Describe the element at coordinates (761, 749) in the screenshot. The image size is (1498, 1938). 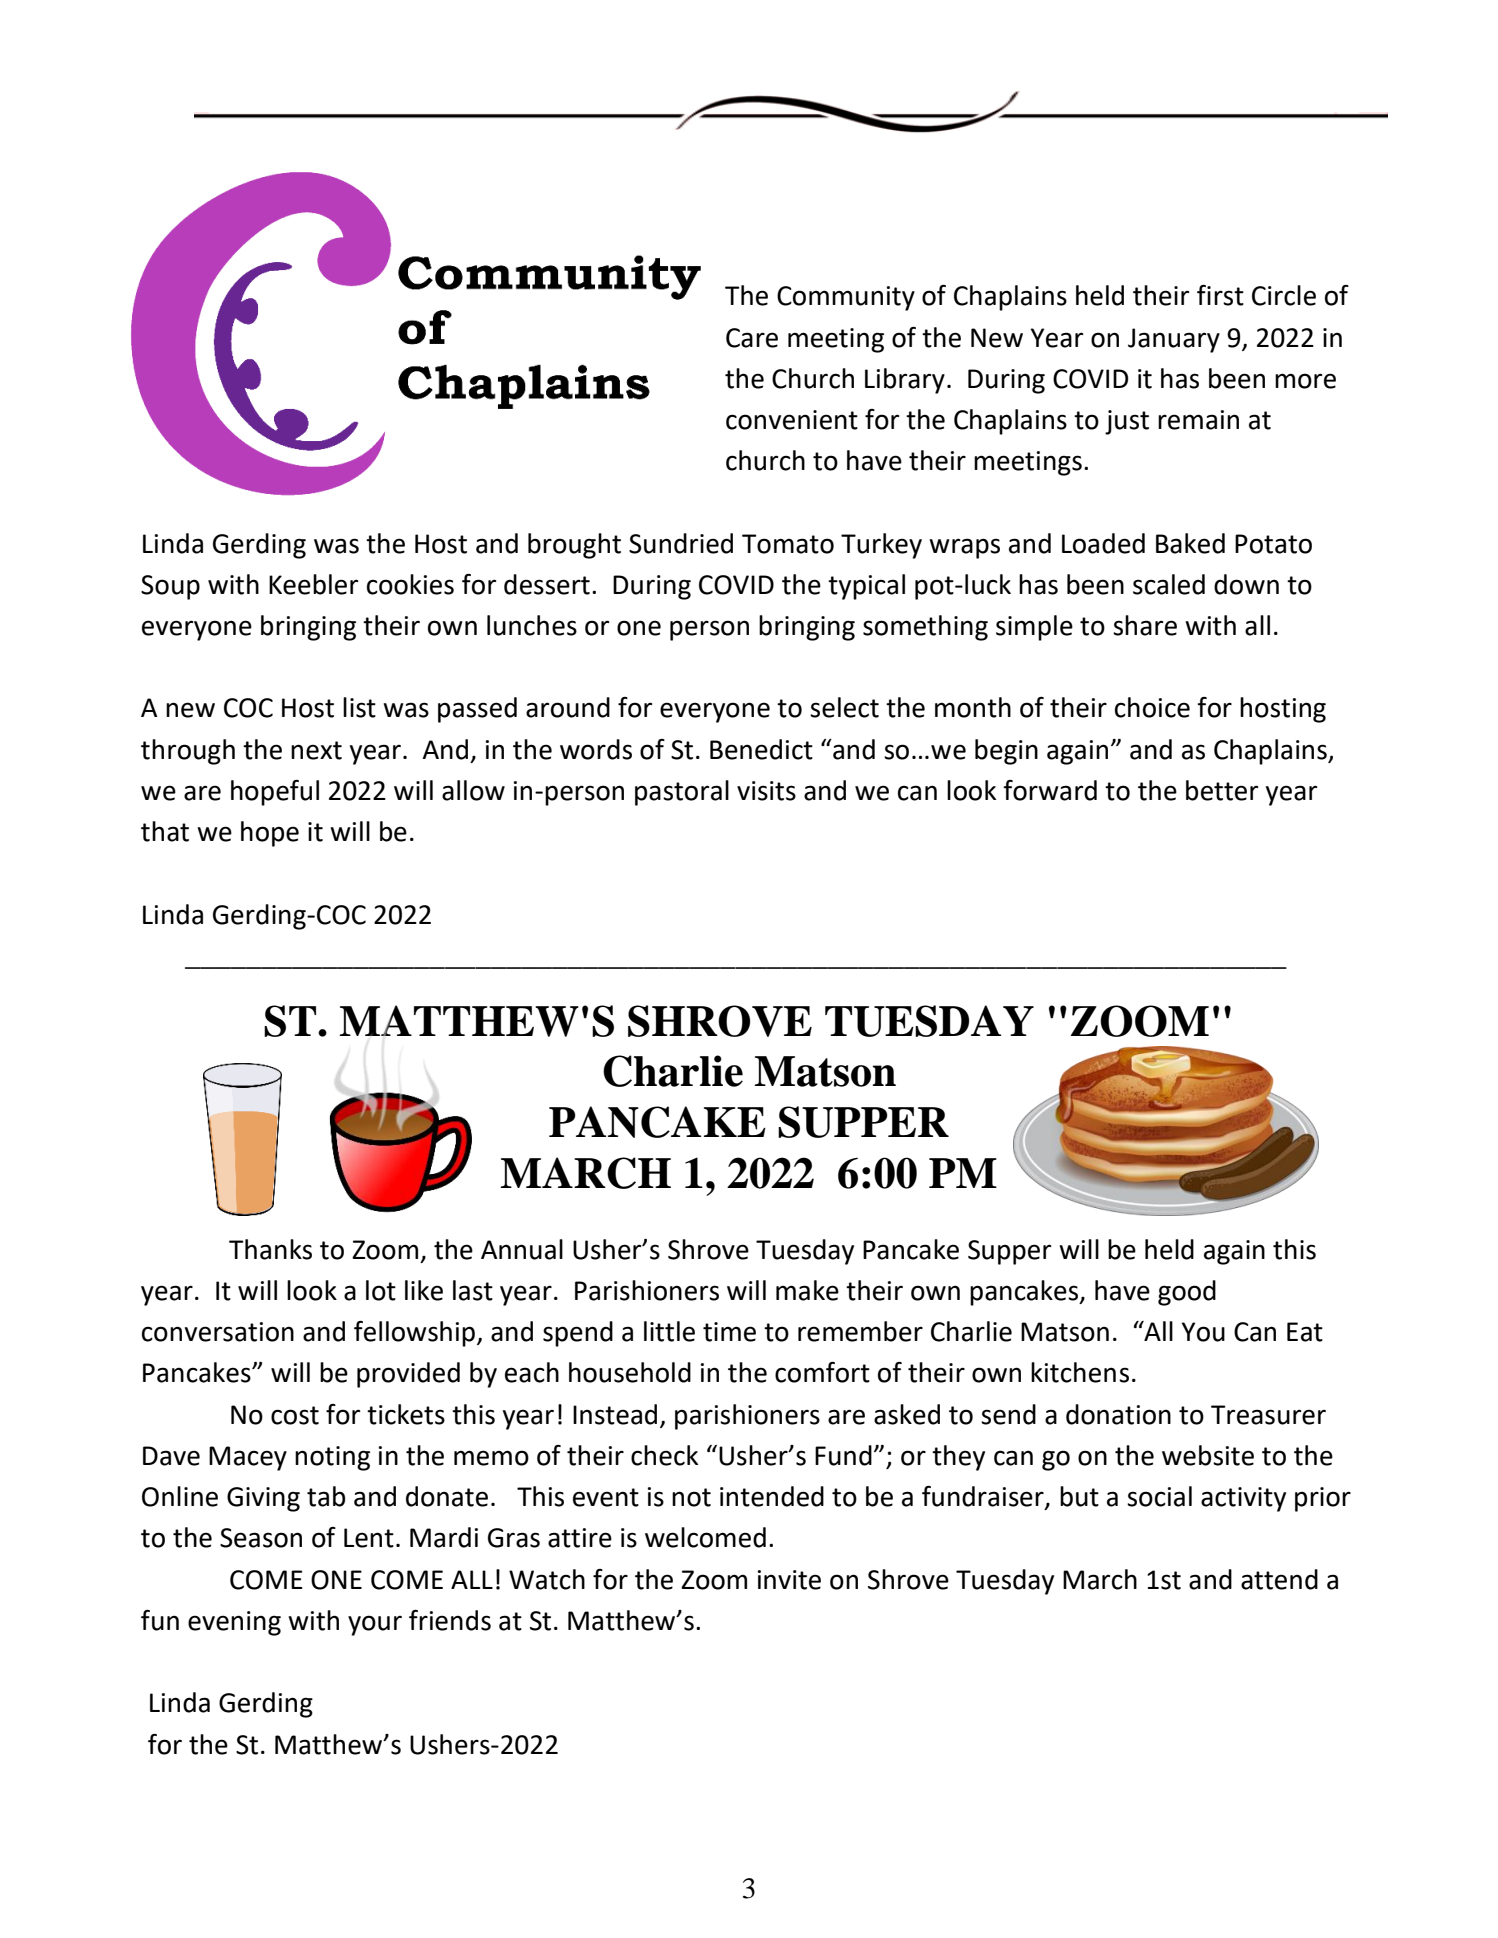
I see `Benedict` at that location.
